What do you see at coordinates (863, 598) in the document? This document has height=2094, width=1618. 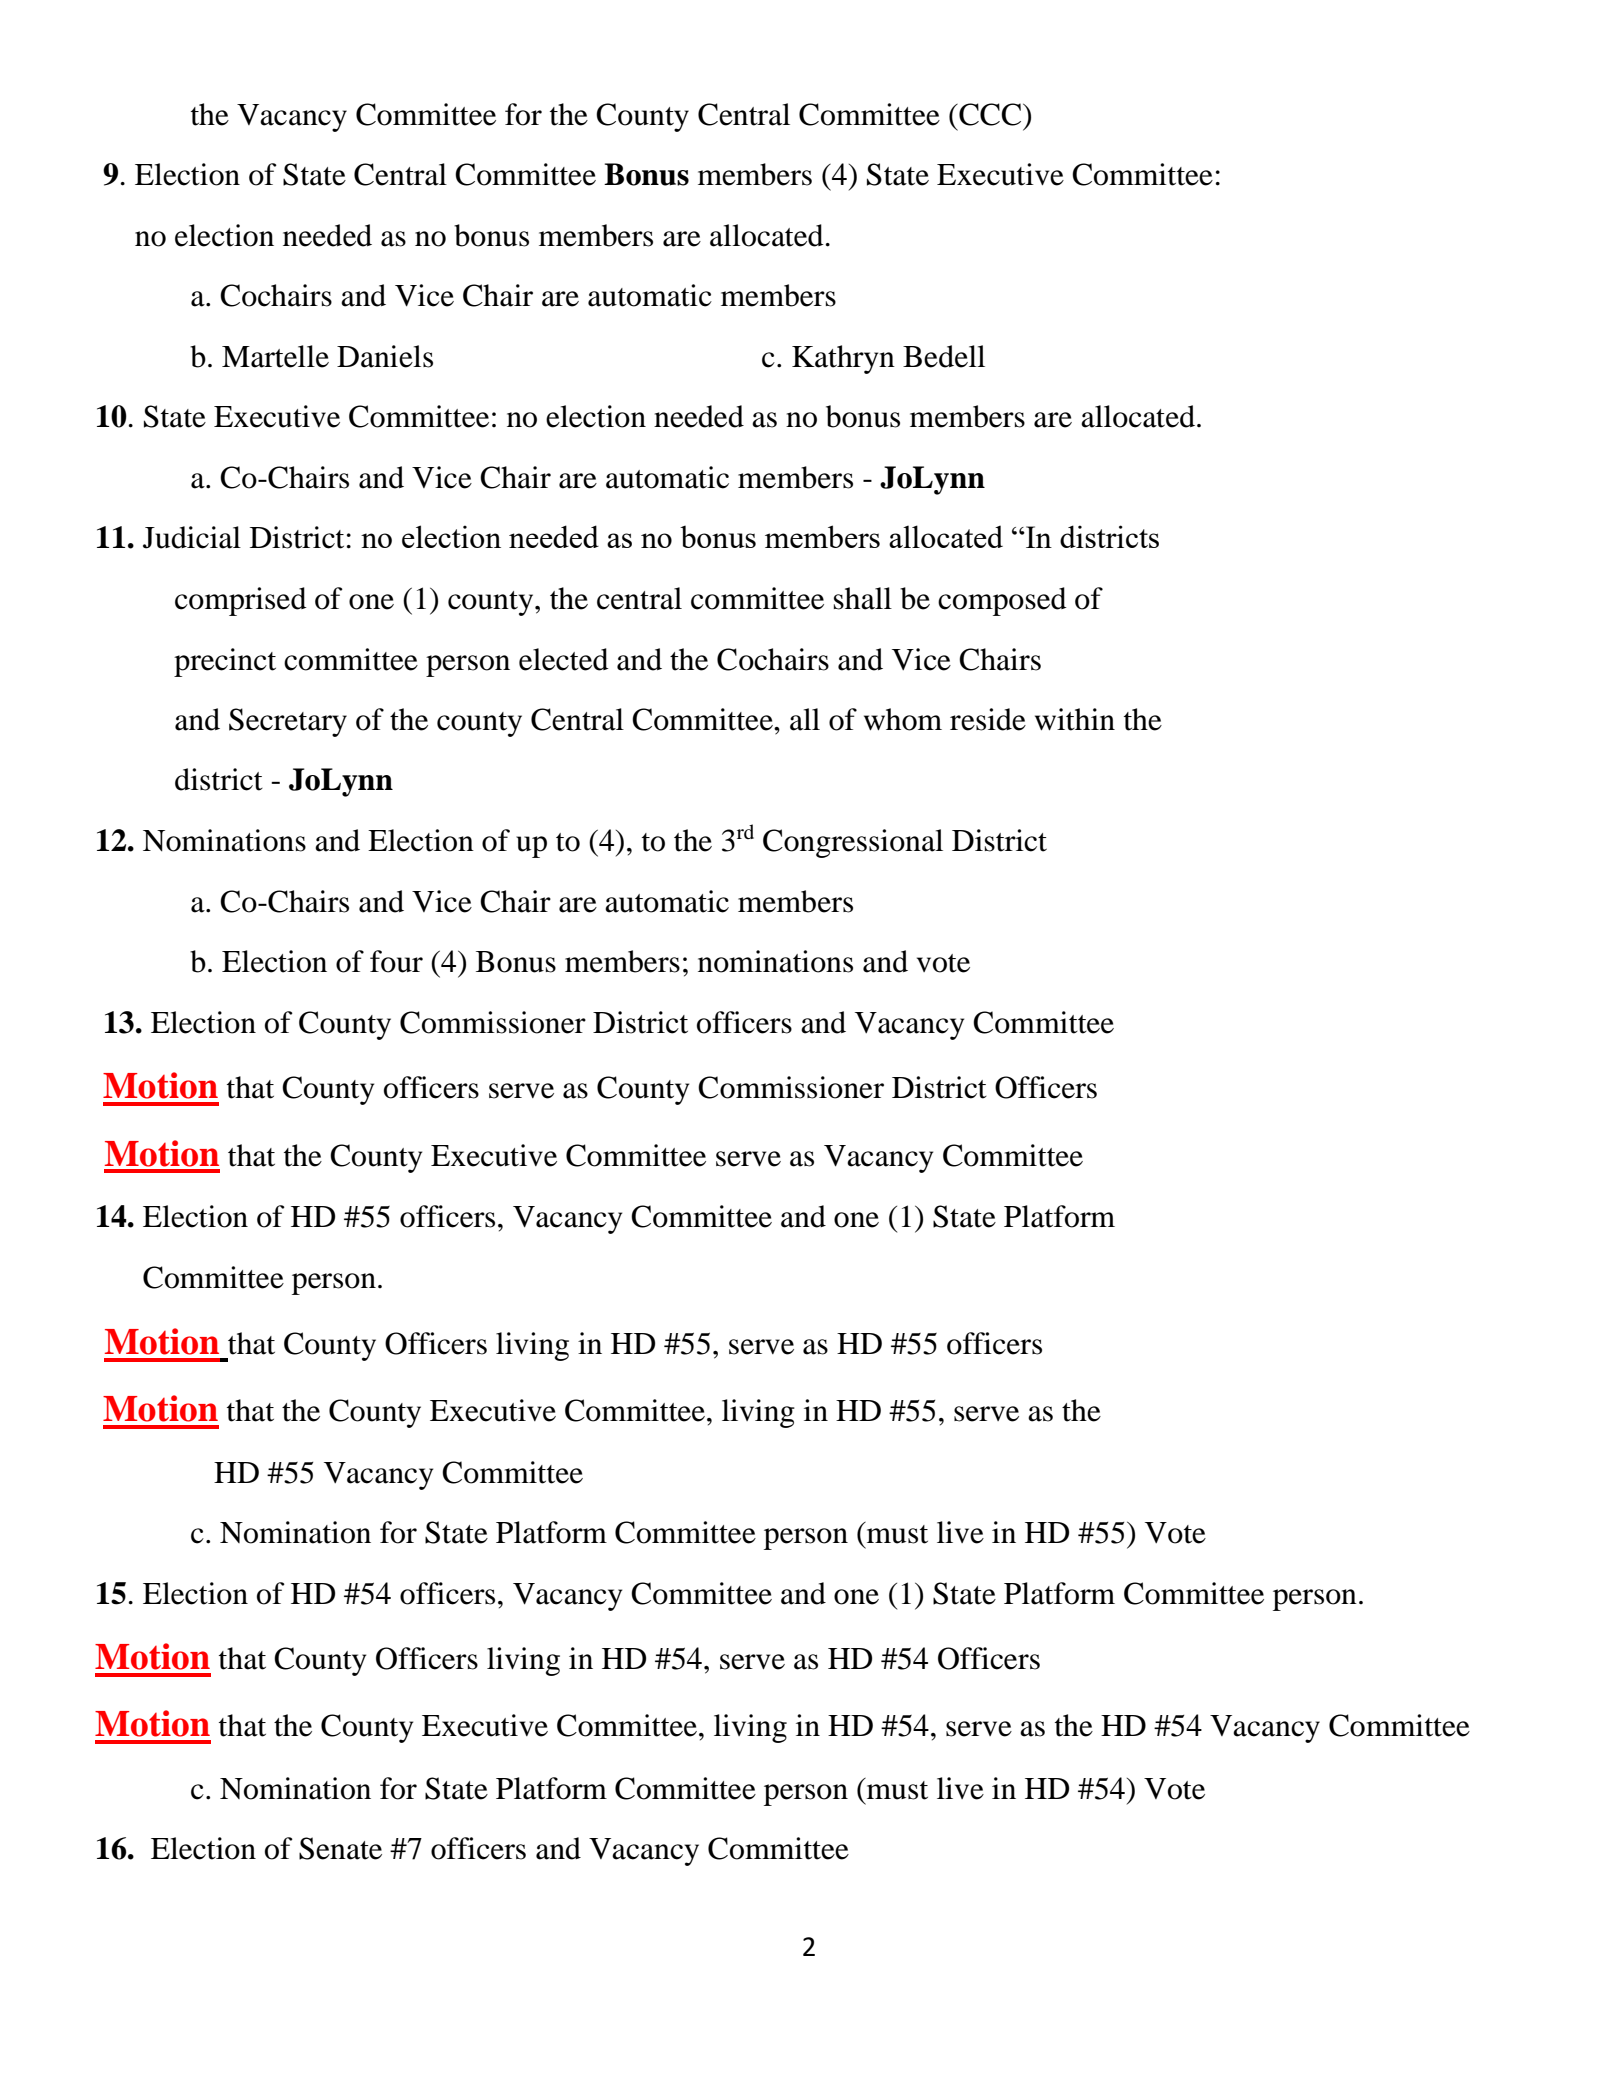 I see `shall` at bounding box center [863, 598].
